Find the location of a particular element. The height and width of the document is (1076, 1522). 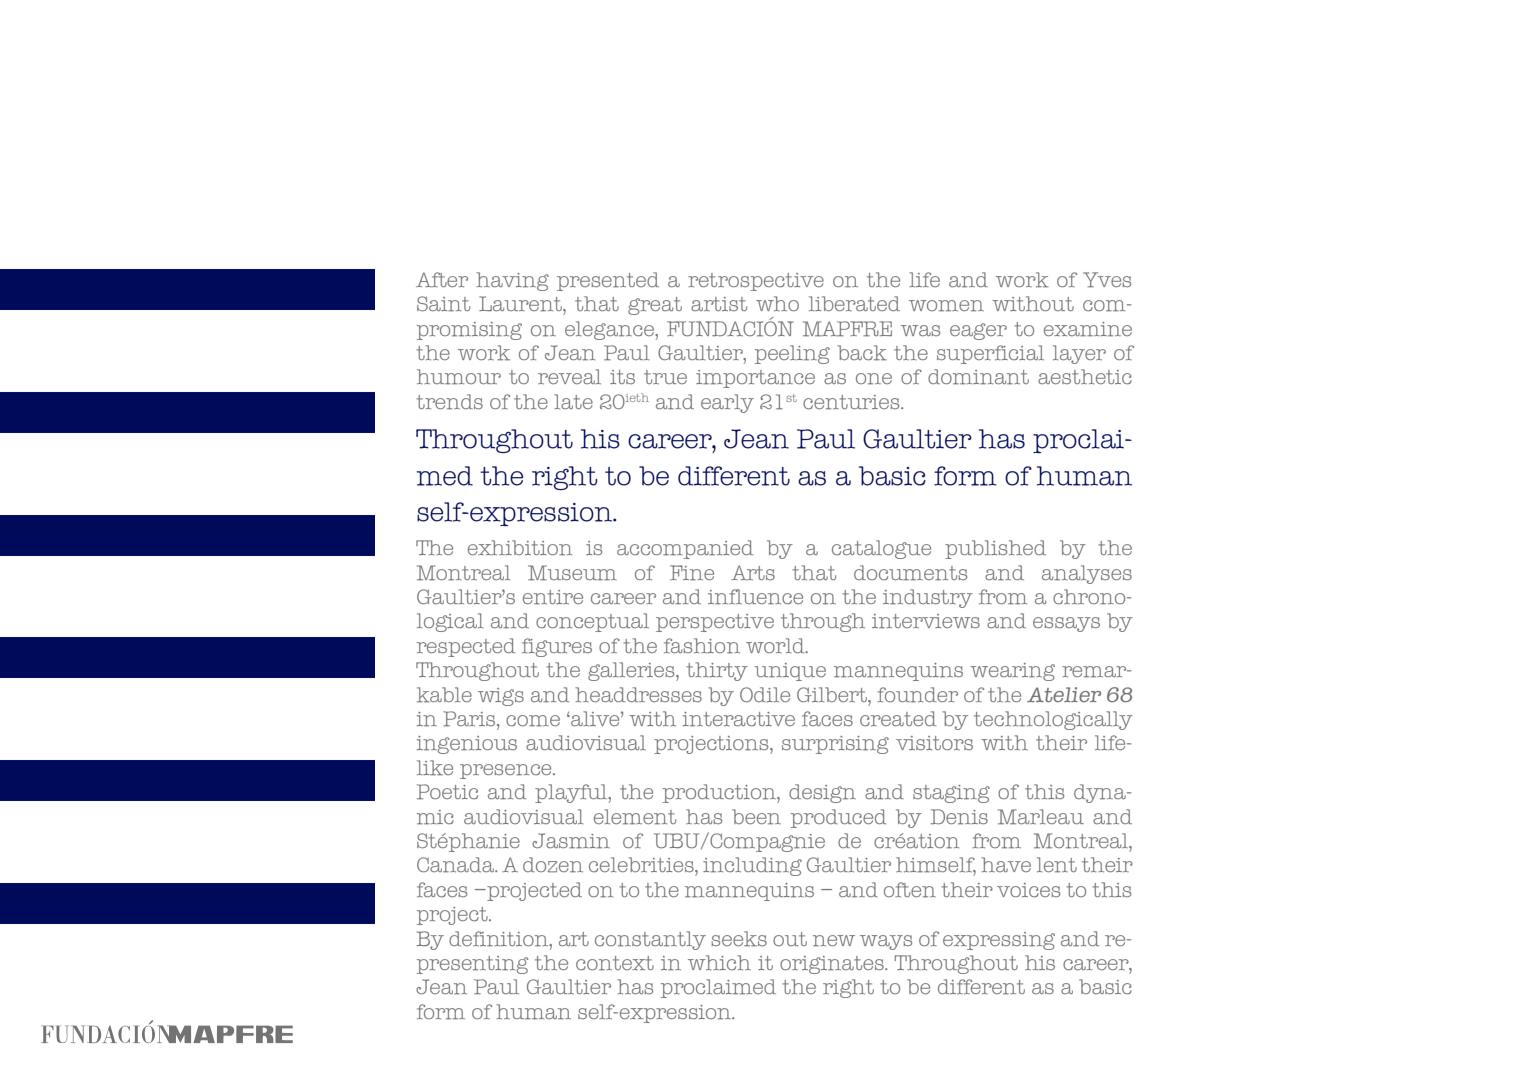

published is located at coordinates (995, 549).
